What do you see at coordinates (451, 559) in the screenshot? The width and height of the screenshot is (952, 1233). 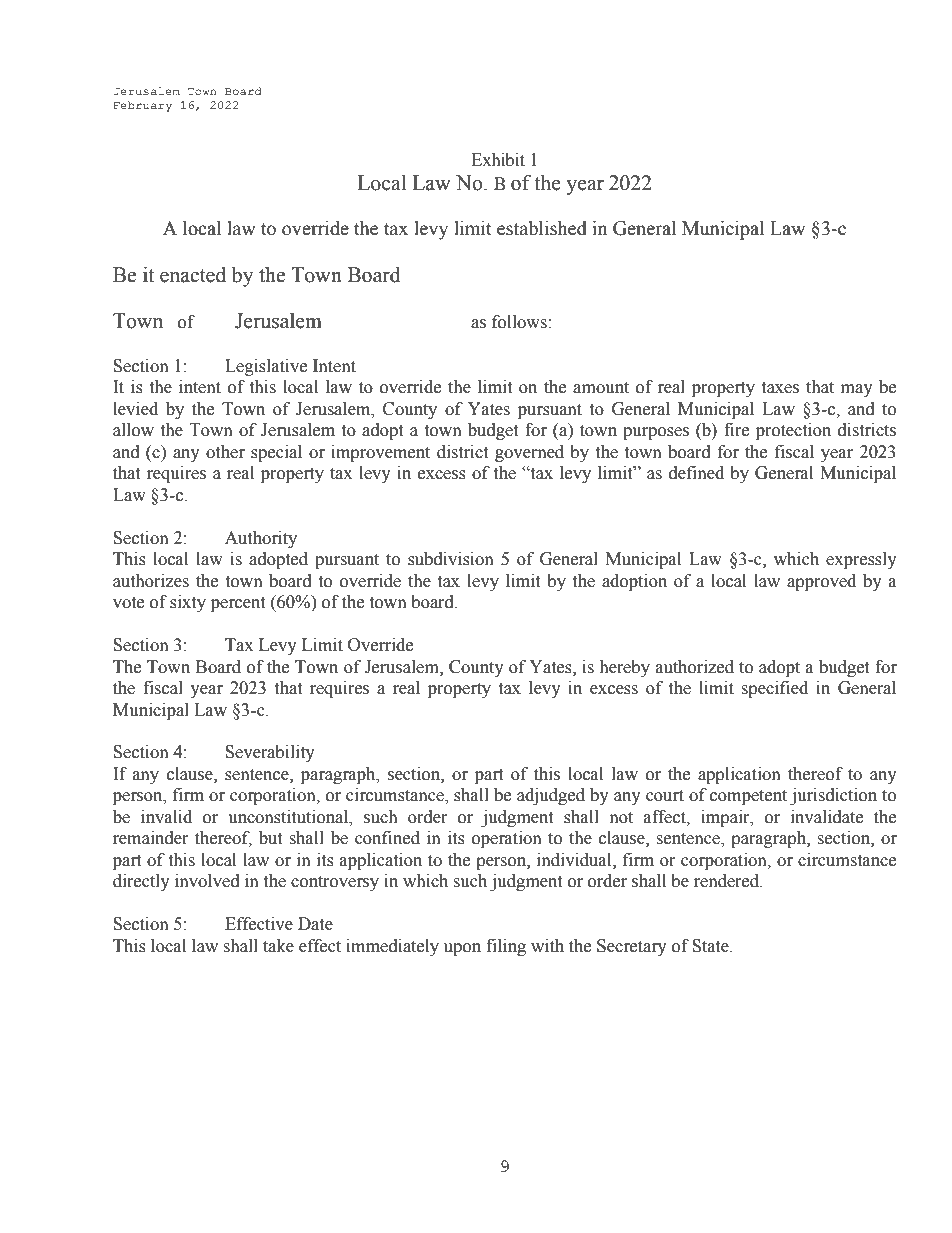 I see `subdivision` at bounding box center [451, 559].
